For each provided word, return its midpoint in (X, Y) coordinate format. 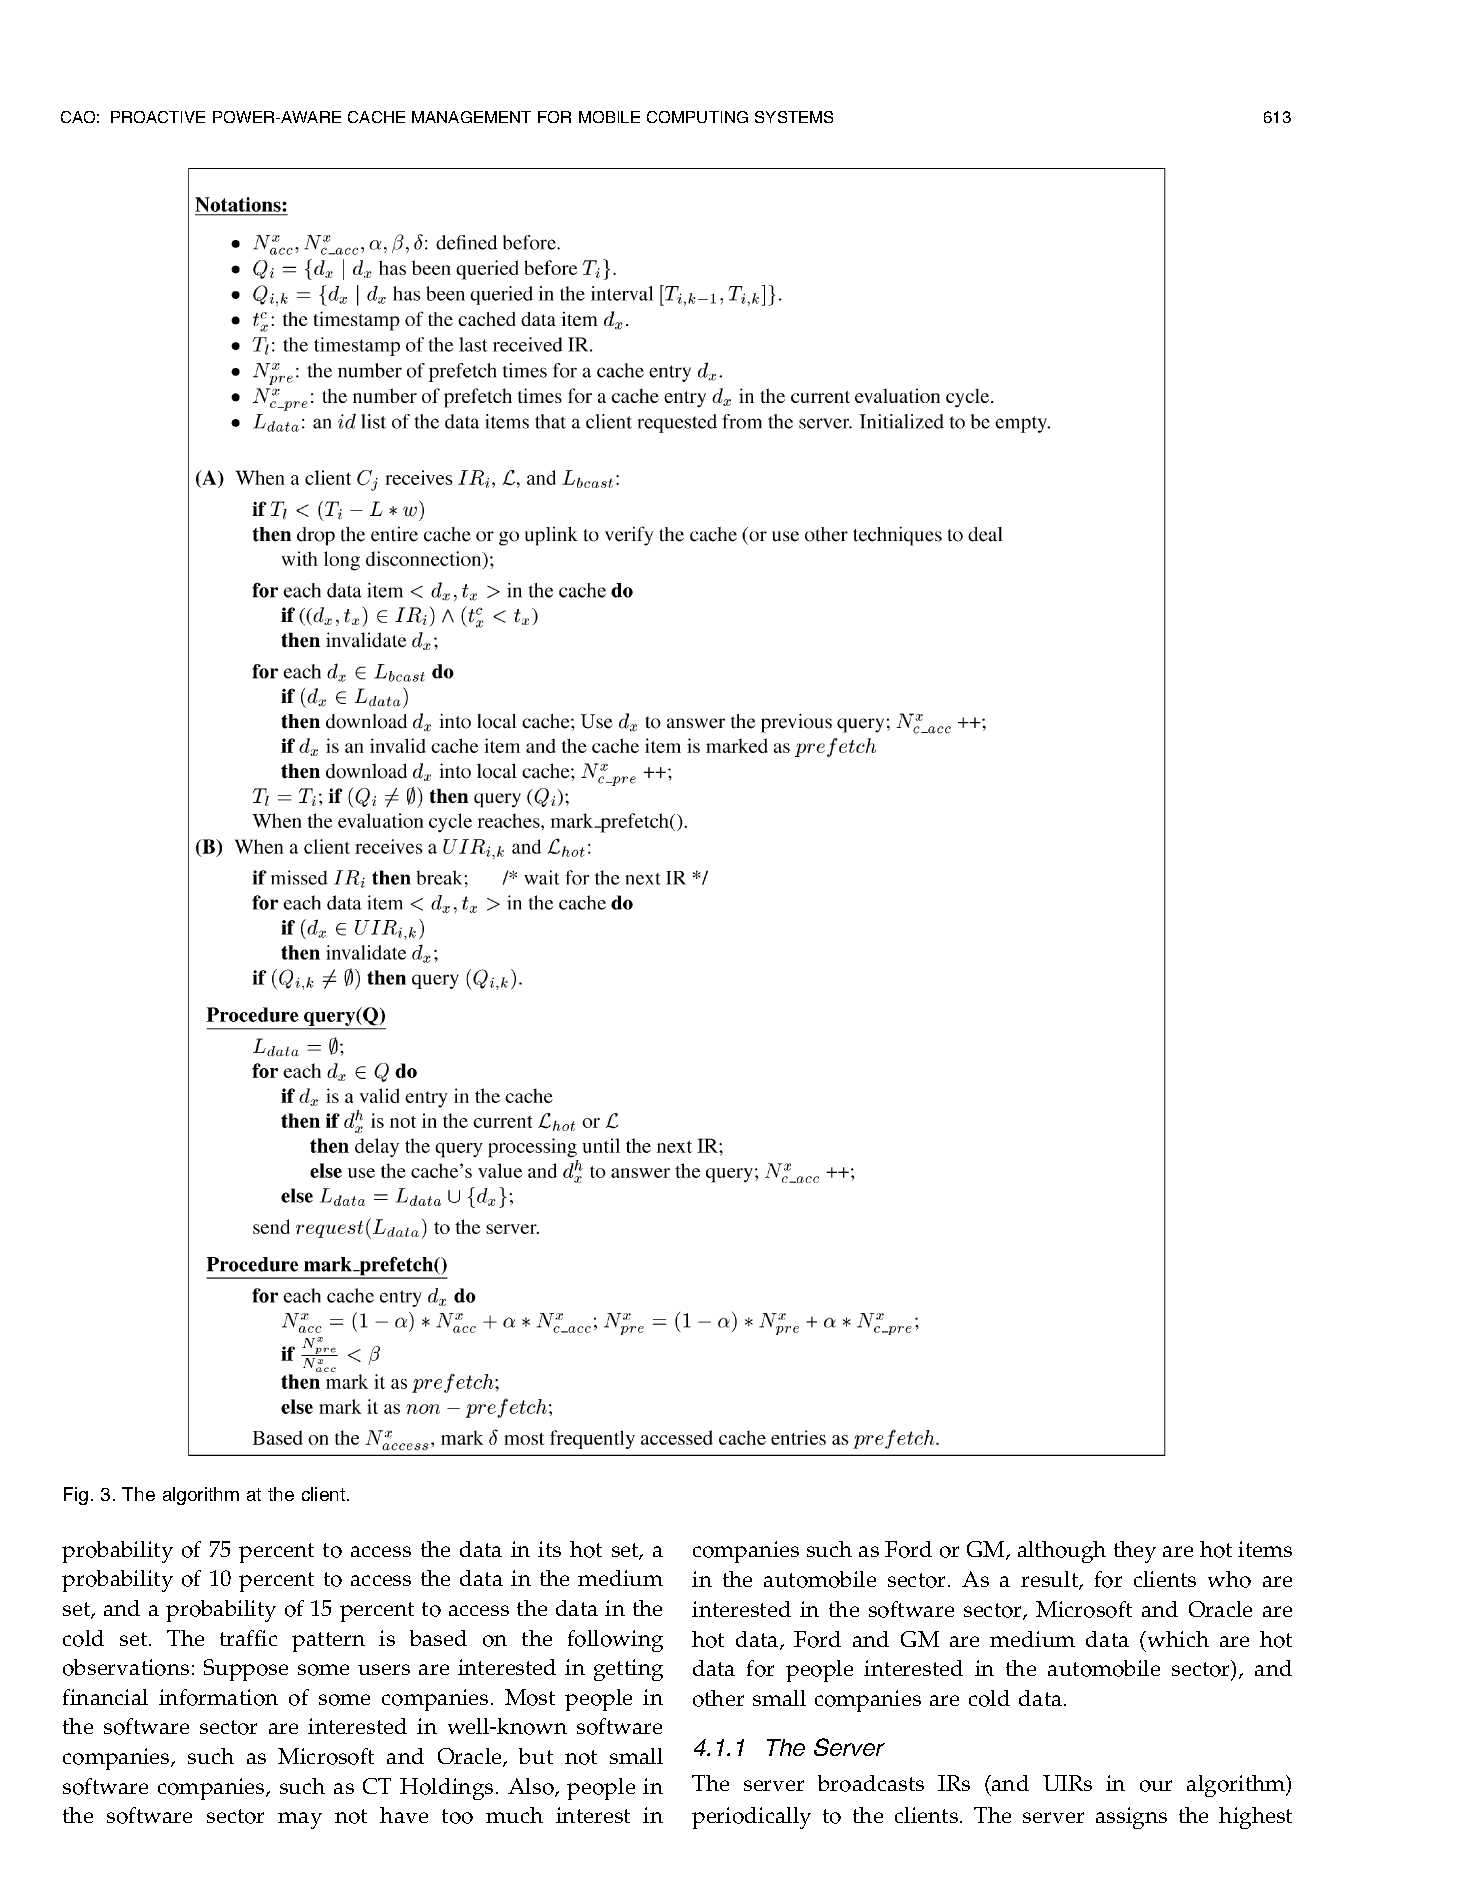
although (1062, 1552)
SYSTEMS (794, 117)
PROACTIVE (158, 117)
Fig (76, 1496)
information (218, 1697)
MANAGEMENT (471, 117)
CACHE (376, 117)
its (549, 1549)
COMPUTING (697, 117)
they (1135, 1552)
